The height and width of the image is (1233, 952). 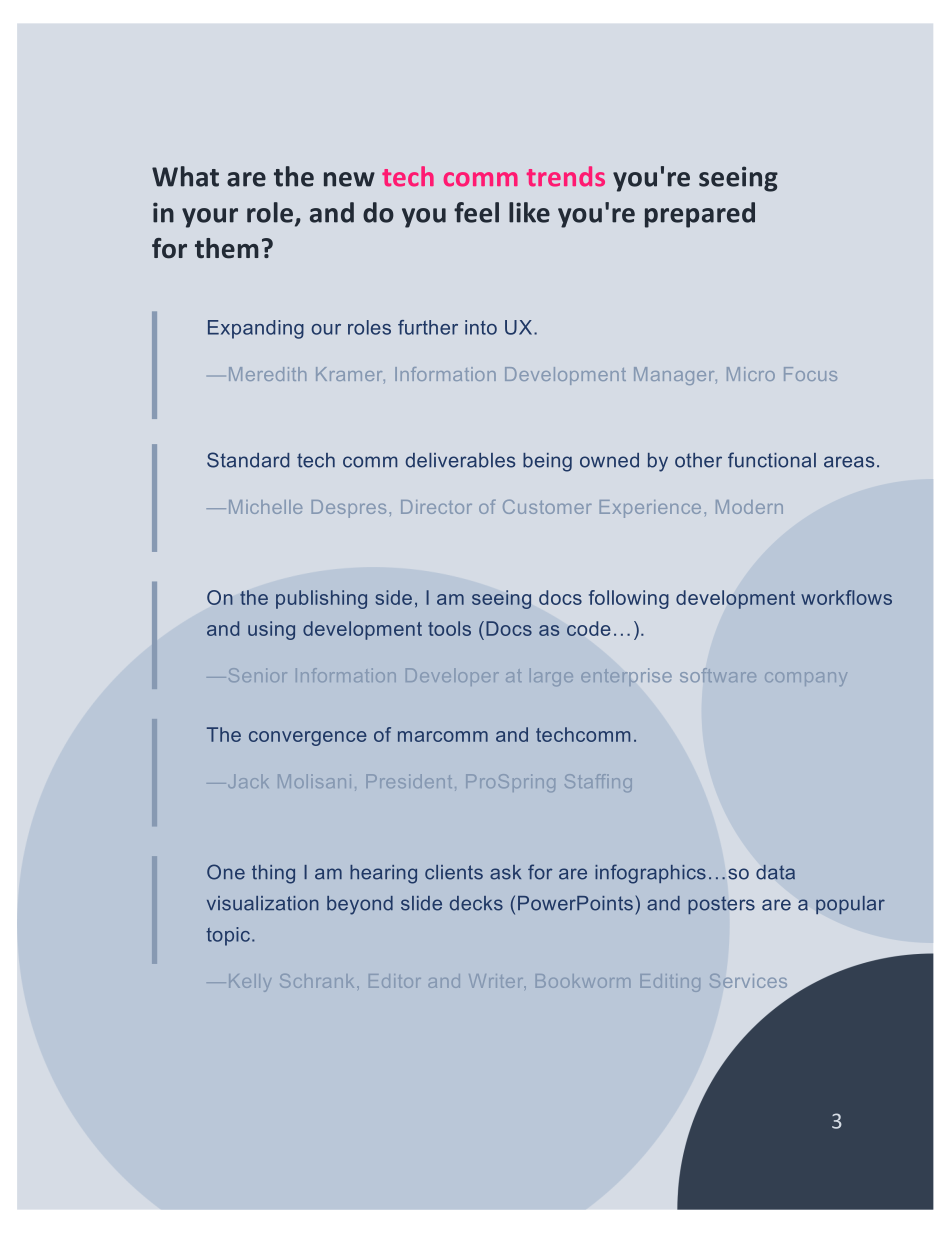 I want to click on topic, so click(x=228, y=936).
